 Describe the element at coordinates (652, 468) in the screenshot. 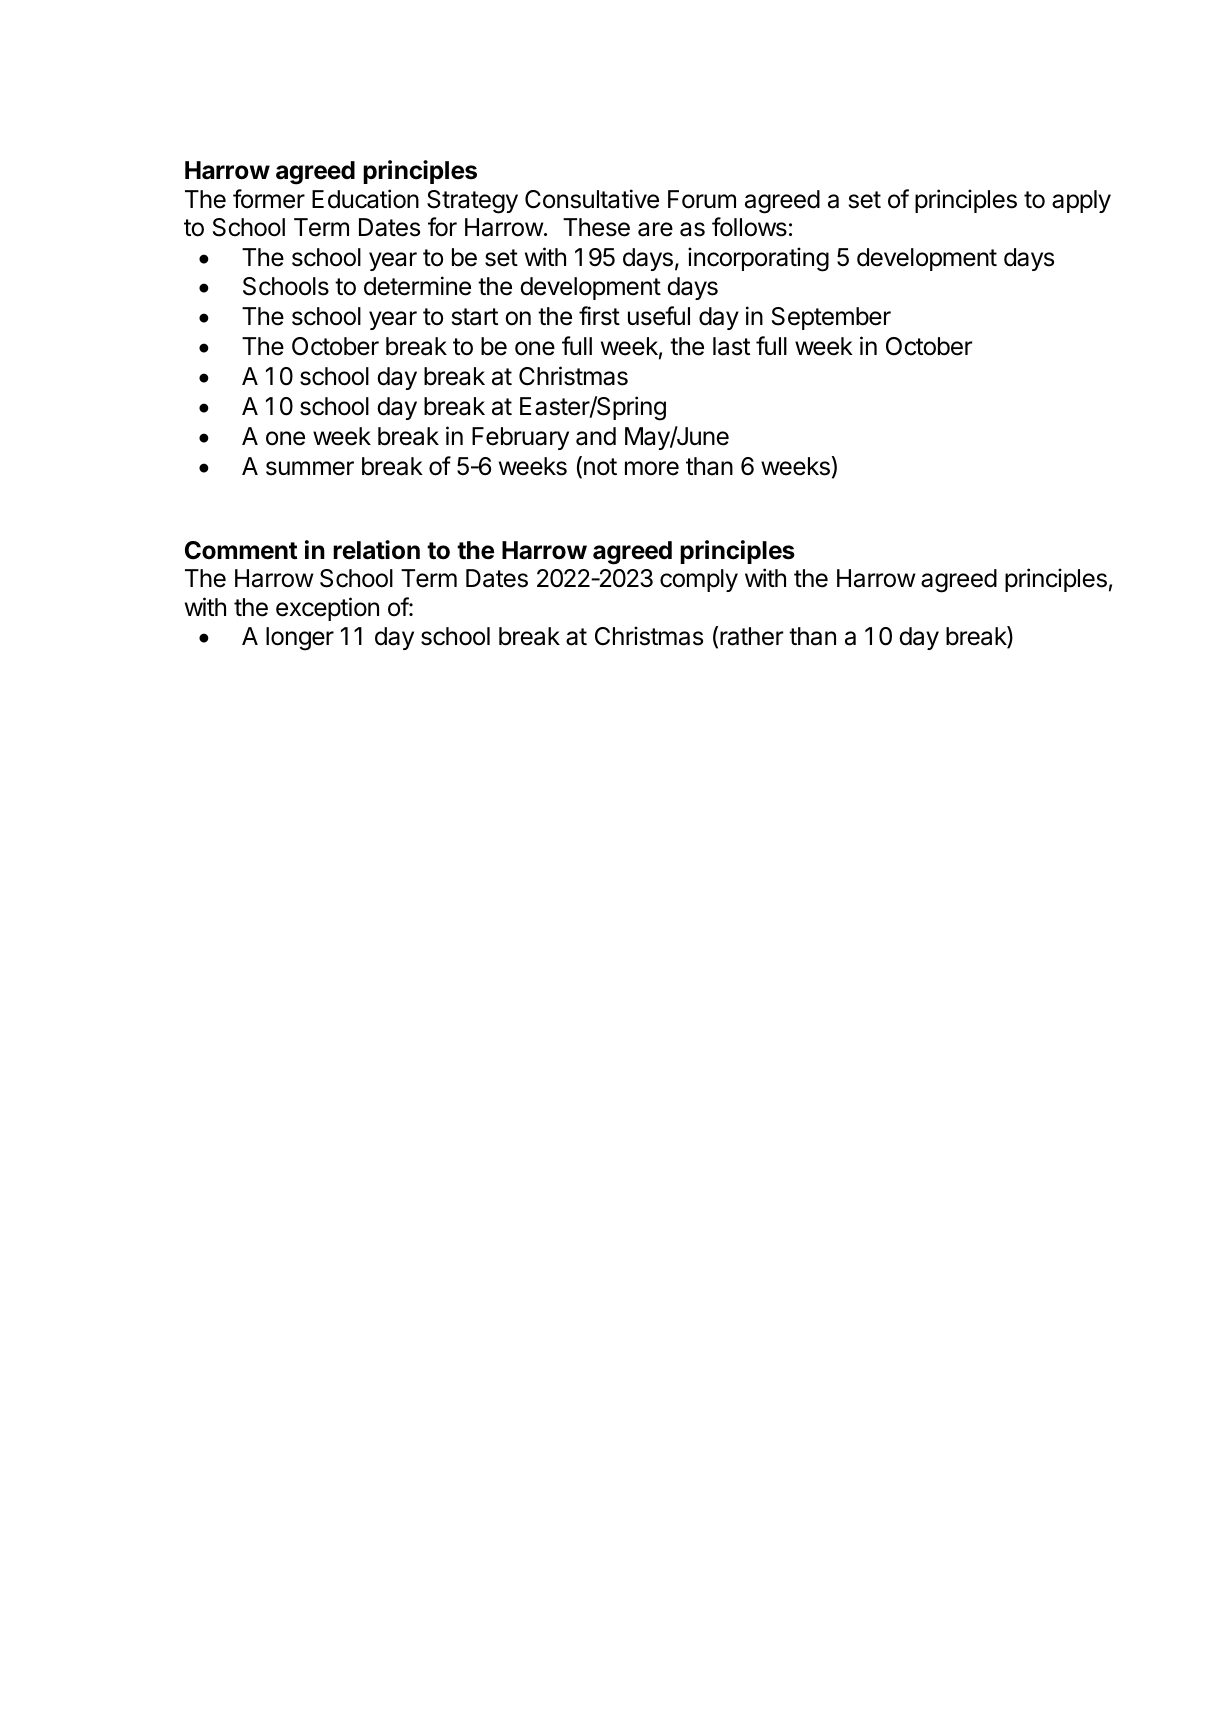

I see `more` at that location.
